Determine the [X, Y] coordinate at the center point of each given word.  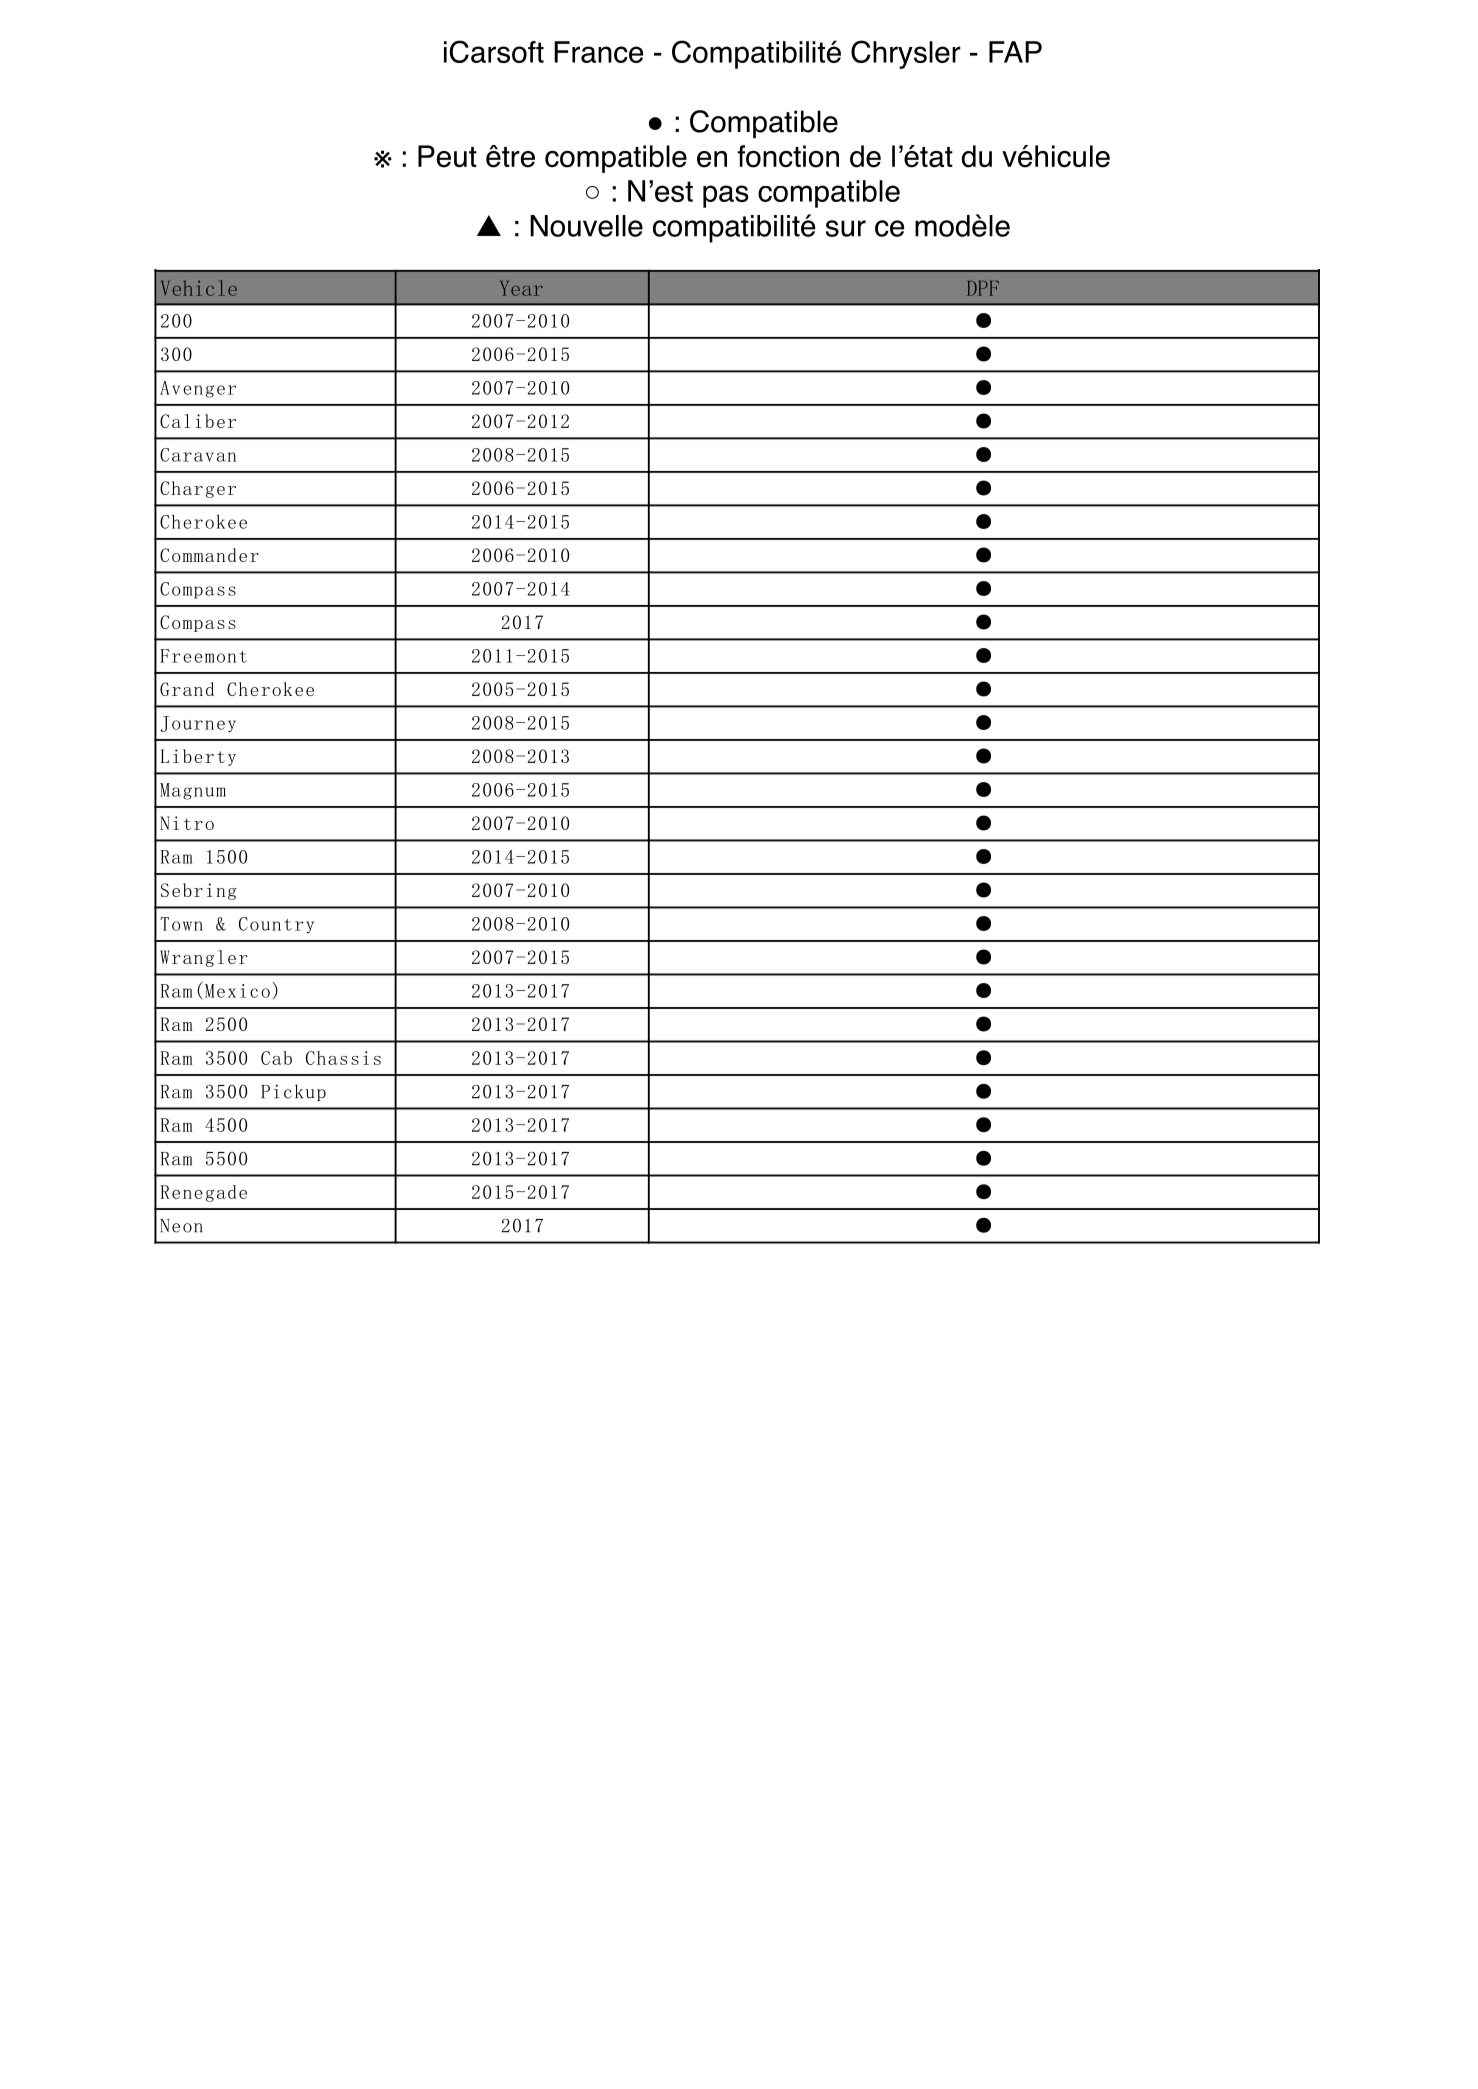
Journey [198, 724]
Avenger [198, 389]
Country [276, 925]
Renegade [204, 1193]
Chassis [343, 1058]
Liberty [198, 757]
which [592, 192]
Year [521, 288]
